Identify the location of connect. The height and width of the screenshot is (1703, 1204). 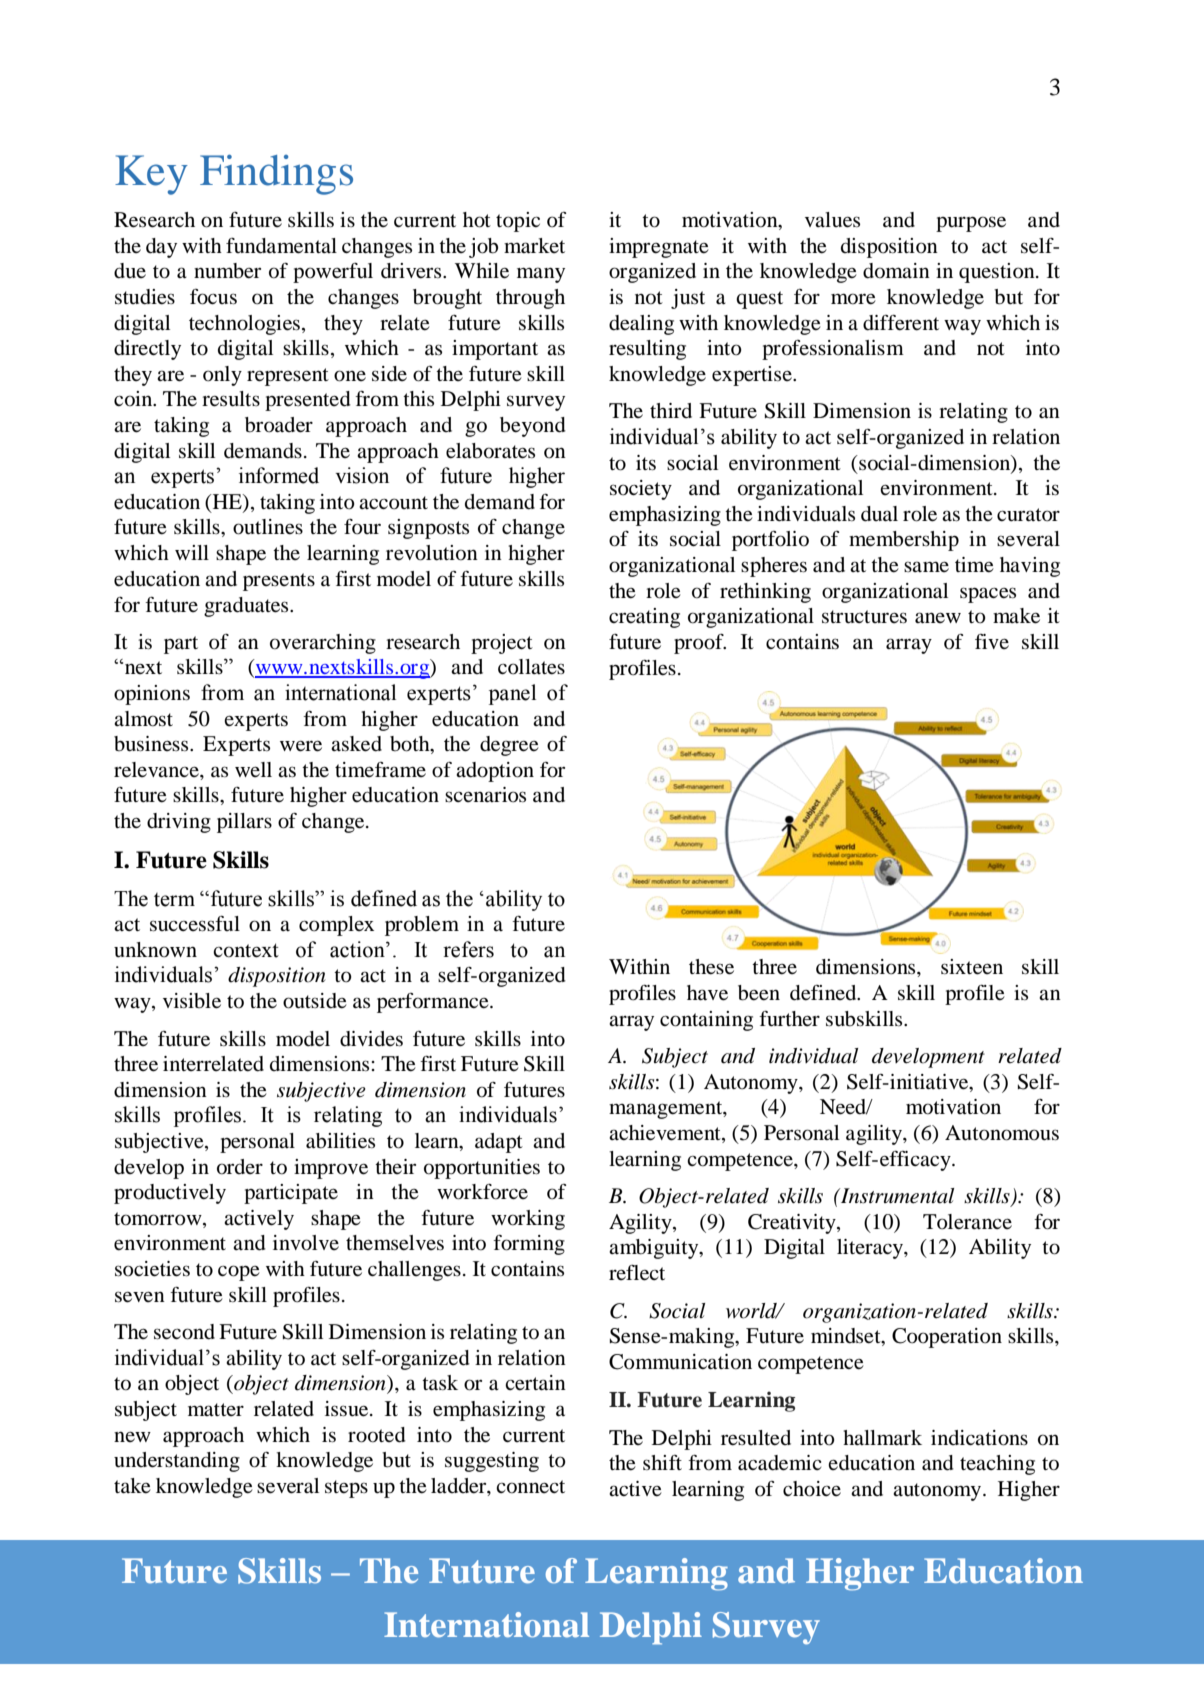
(530, 1487).
